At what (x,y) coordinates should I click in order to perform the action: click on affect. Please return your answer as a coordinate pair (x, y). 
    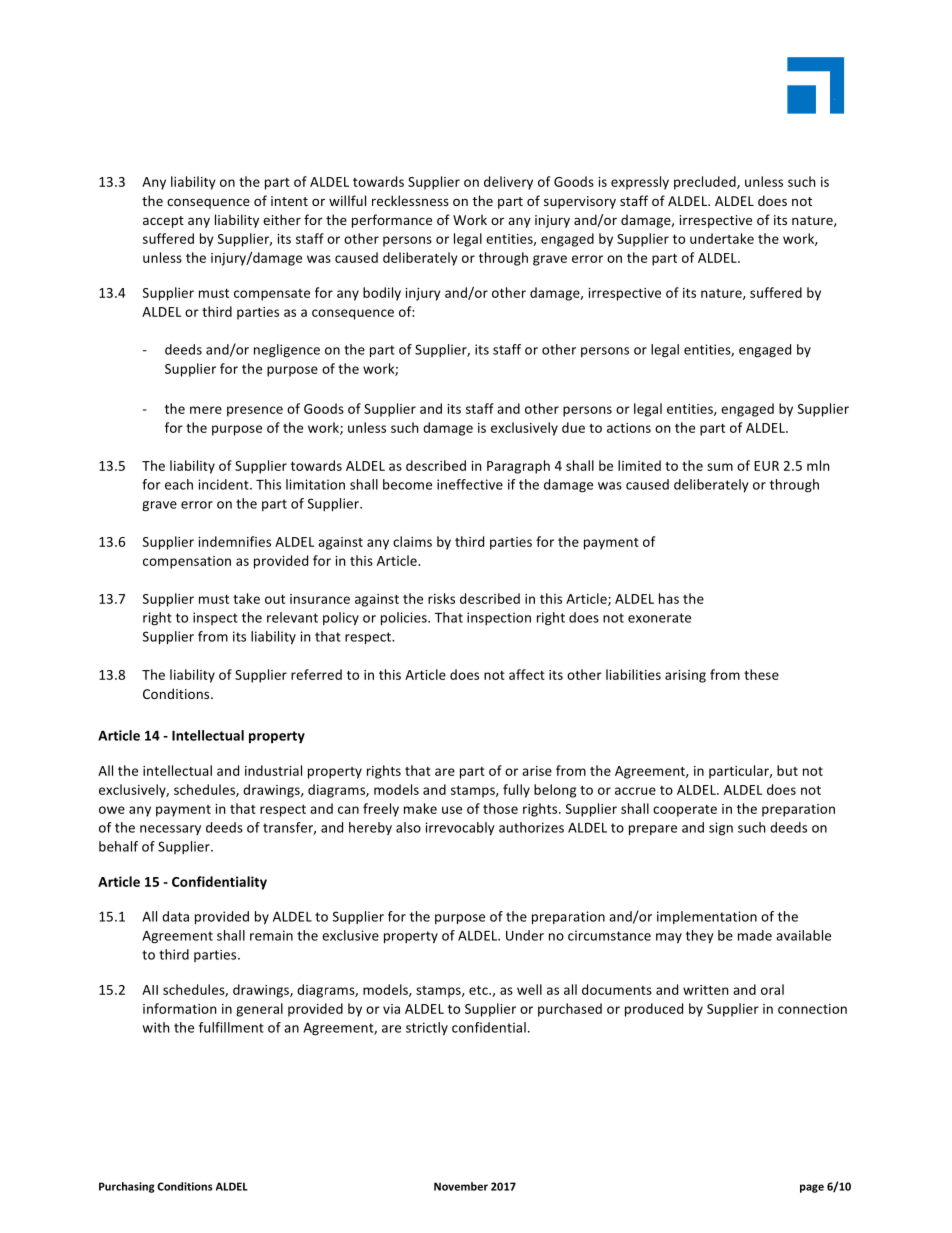
    Looking at the image, I should click on (527, 674).
